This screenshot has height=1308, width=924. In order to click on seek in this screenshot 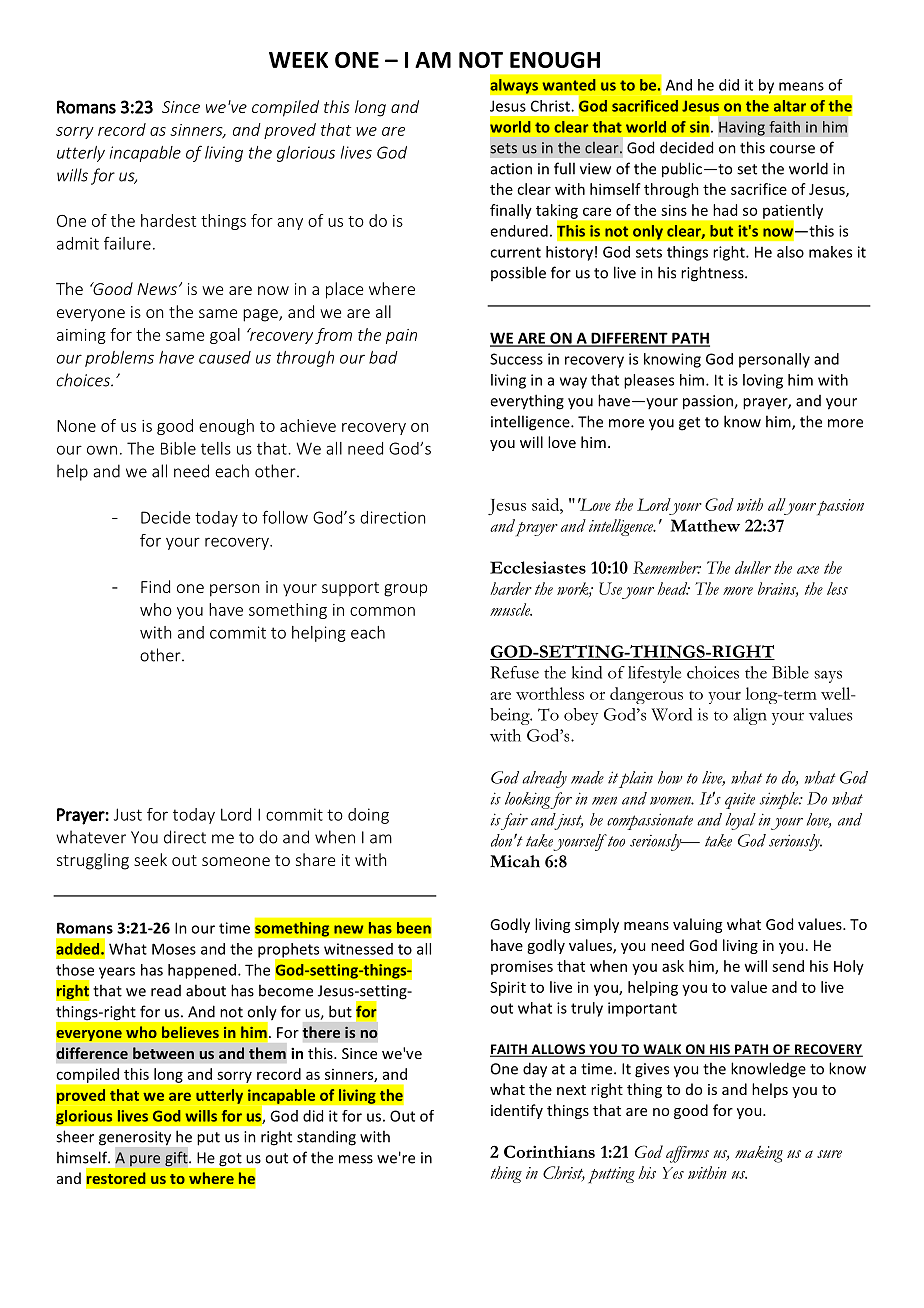, I will do `click(150, 859)`.
